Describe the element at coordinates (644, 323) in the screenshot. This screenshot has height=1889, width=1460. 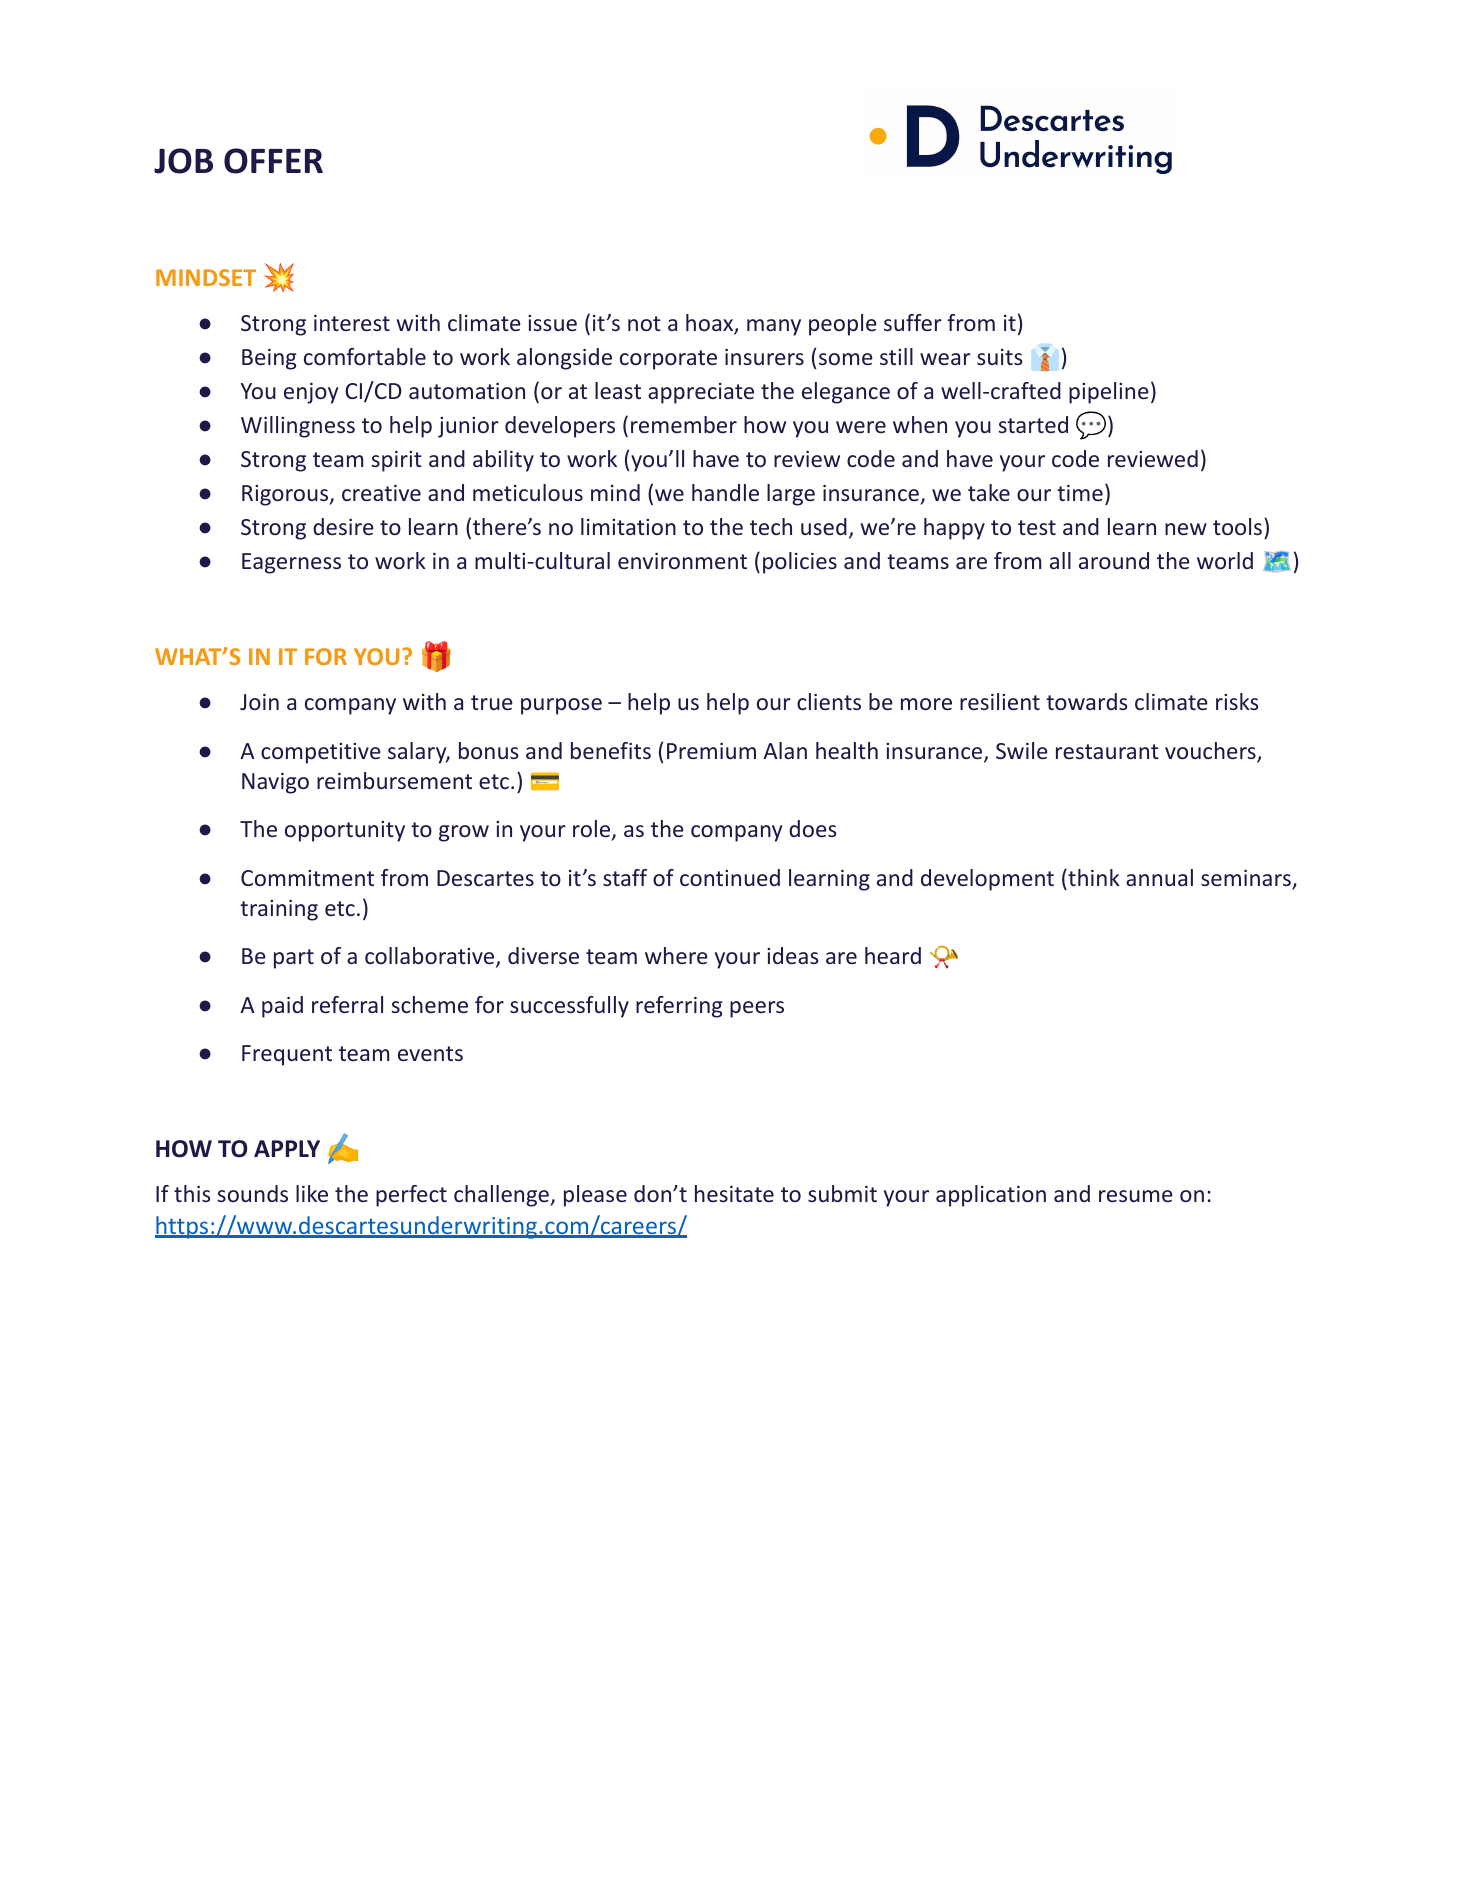
I see `not` at that location.
